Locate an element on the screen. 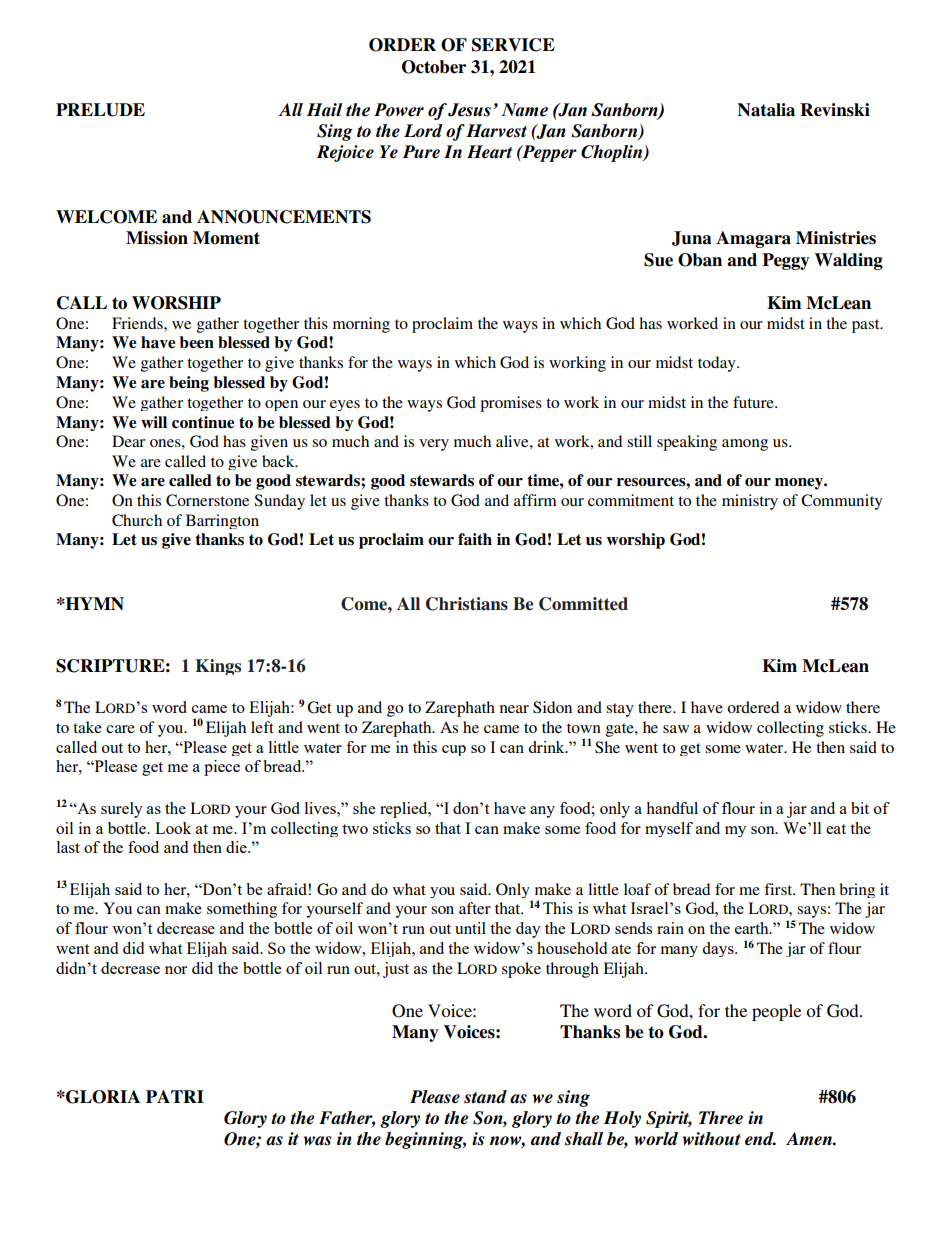  October is located at coordinates (434, 67).
